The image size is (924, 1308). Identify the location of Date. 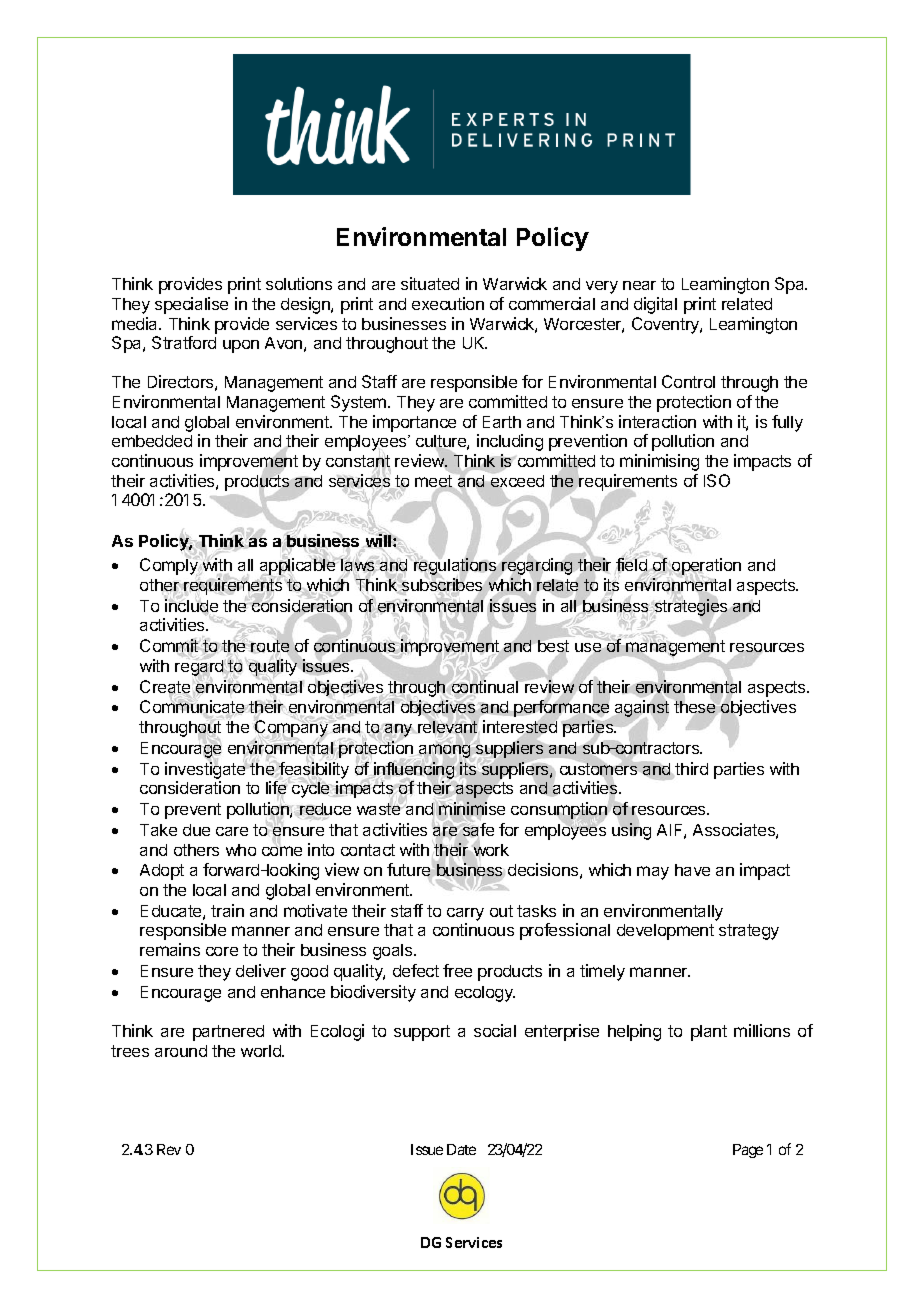
(461, 1149).
